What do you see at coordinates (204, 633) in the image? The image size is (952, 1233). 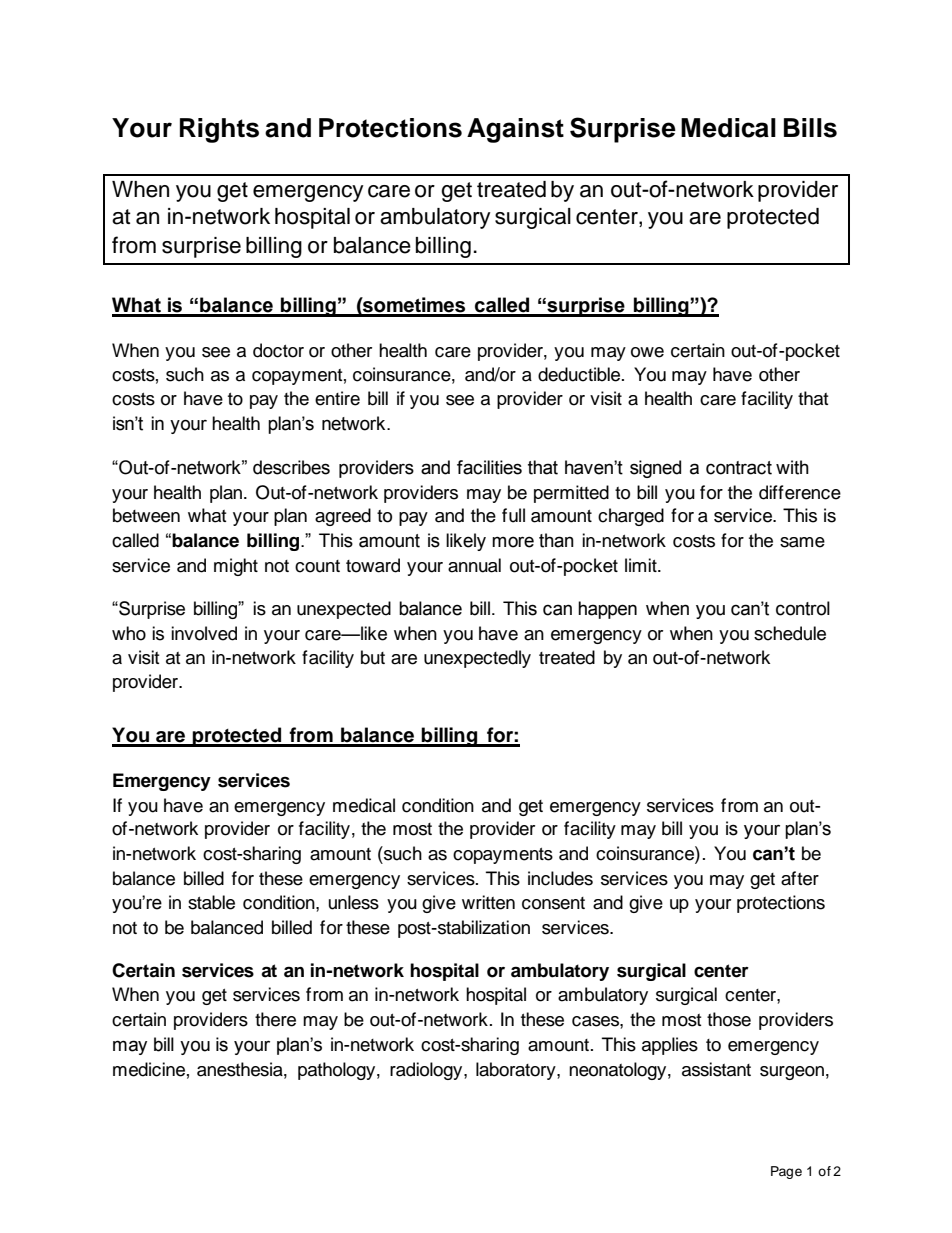 I see `involved` at bounding box center [204, 633].
